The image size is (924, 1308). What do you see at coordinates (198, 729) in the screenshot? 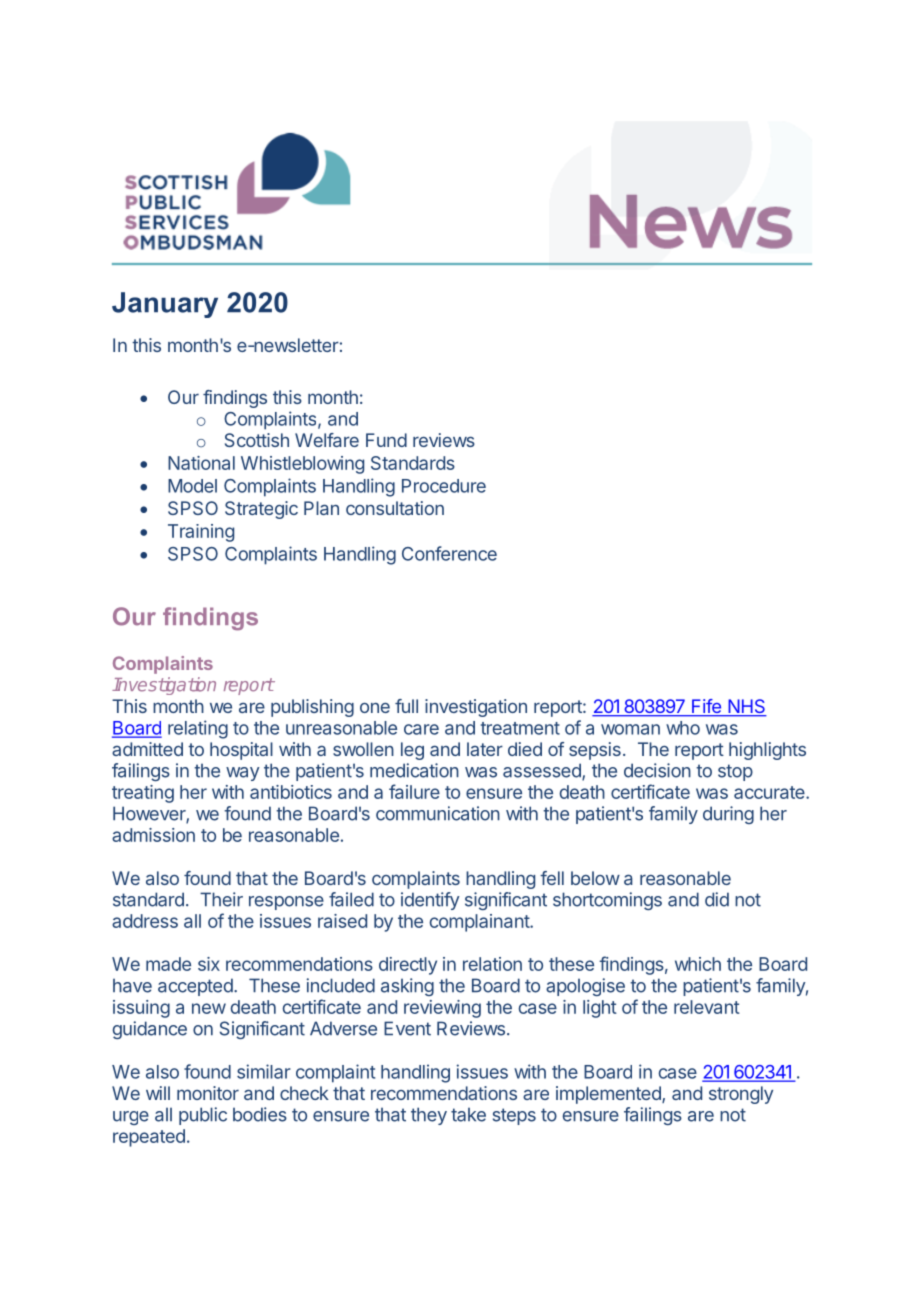
I see `relating` at bounding box center [198, 729].
